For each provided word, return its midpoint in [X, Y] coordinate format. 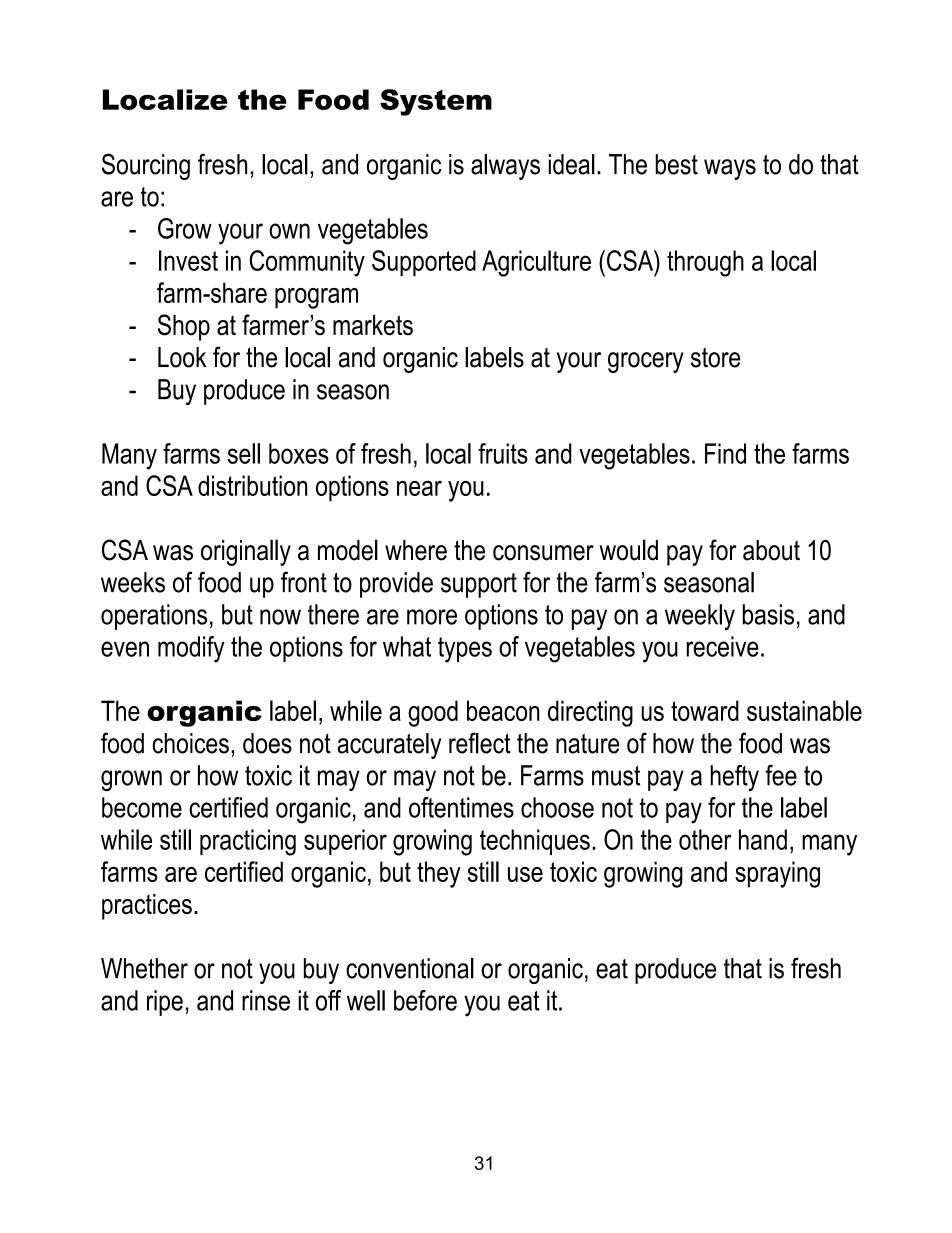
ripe [165, 1003]
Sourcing [146, 166]
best [676, 164]
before [425, 1000]
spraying [777, 874]
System [436, 102]
